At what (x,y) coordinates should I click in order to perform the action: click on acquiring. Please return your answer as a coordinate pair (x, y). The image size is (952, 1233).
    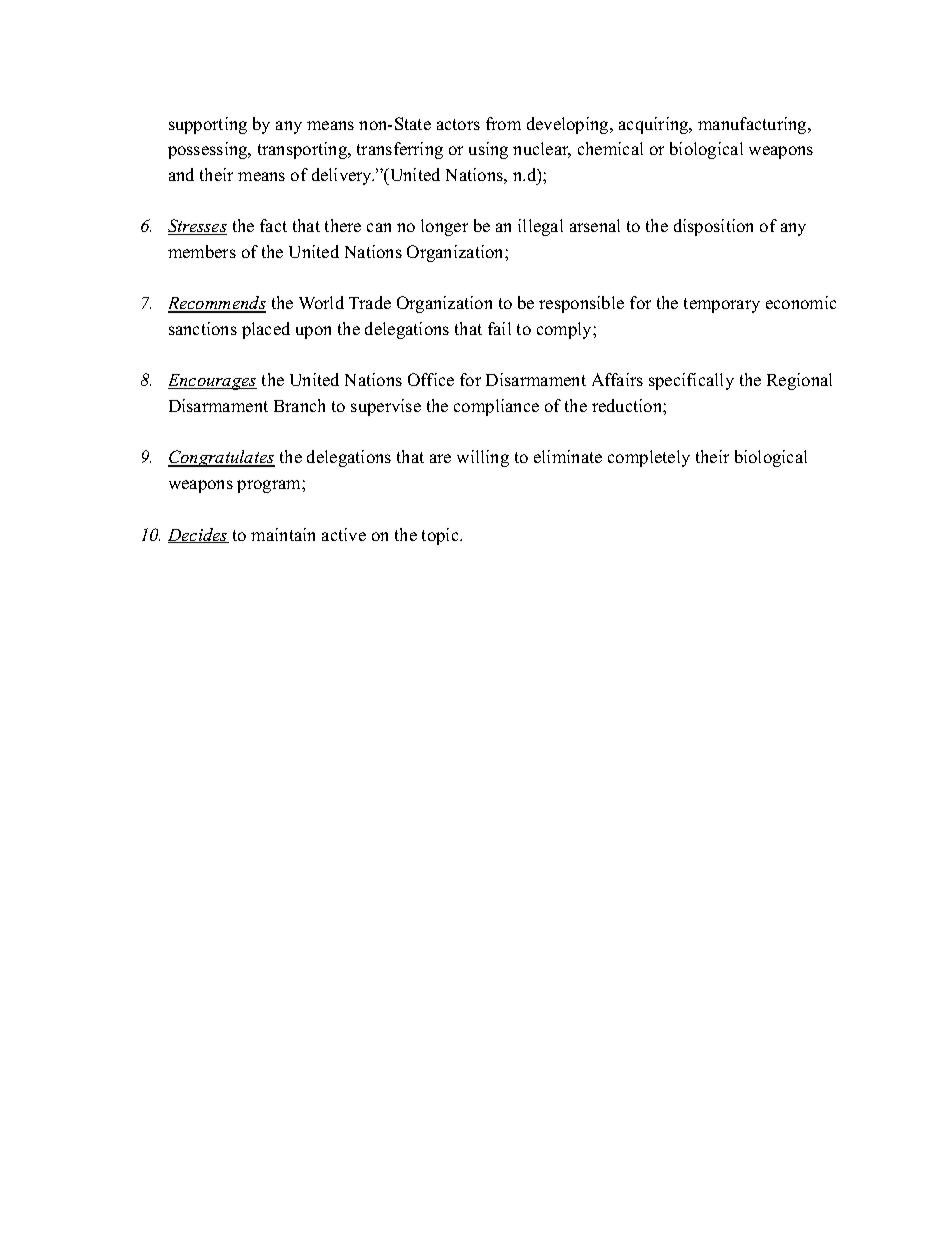
    Looking at the image, I should click on (655, 125).
